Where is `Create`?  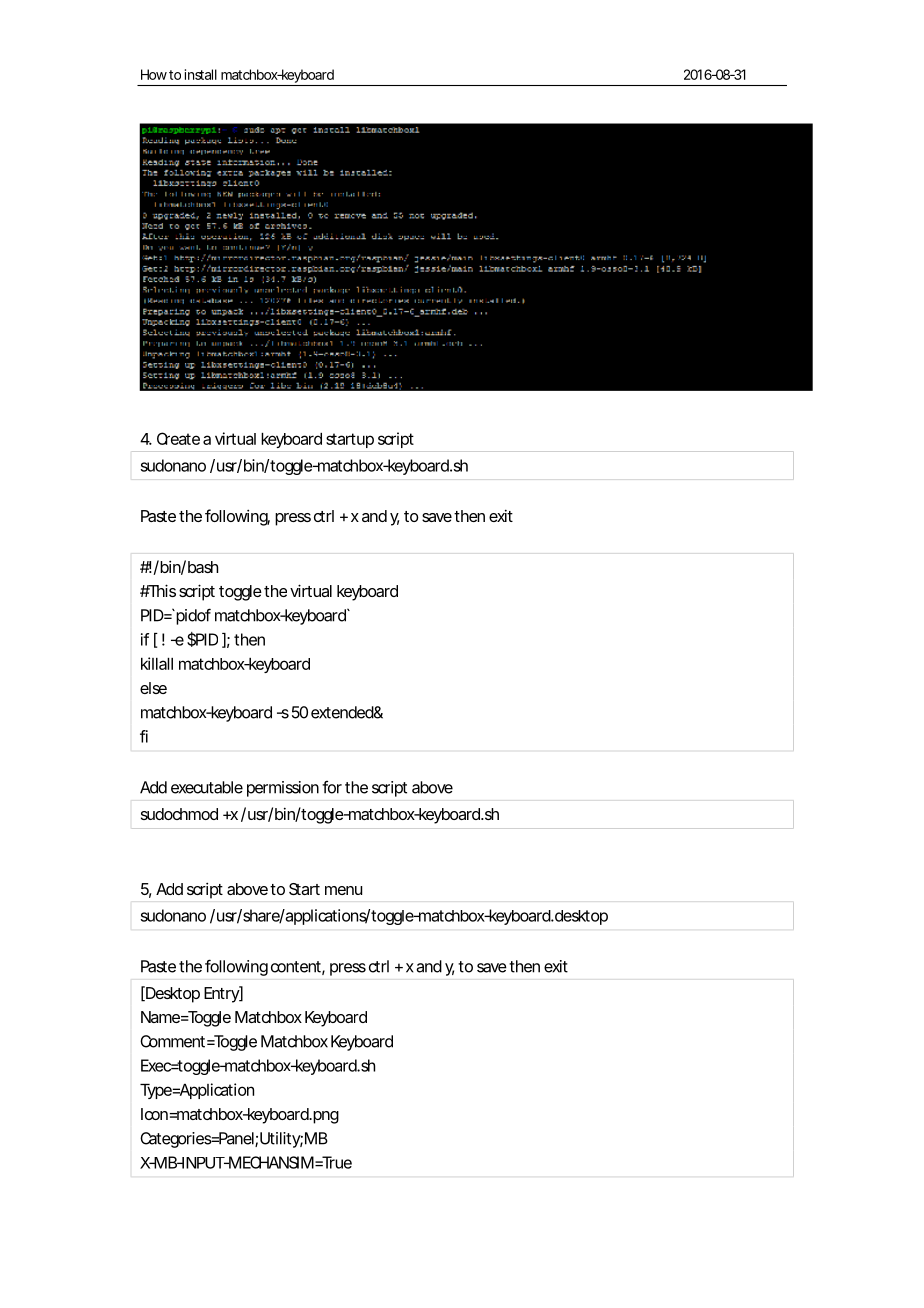 Create is located at coordinates (178, 438).
